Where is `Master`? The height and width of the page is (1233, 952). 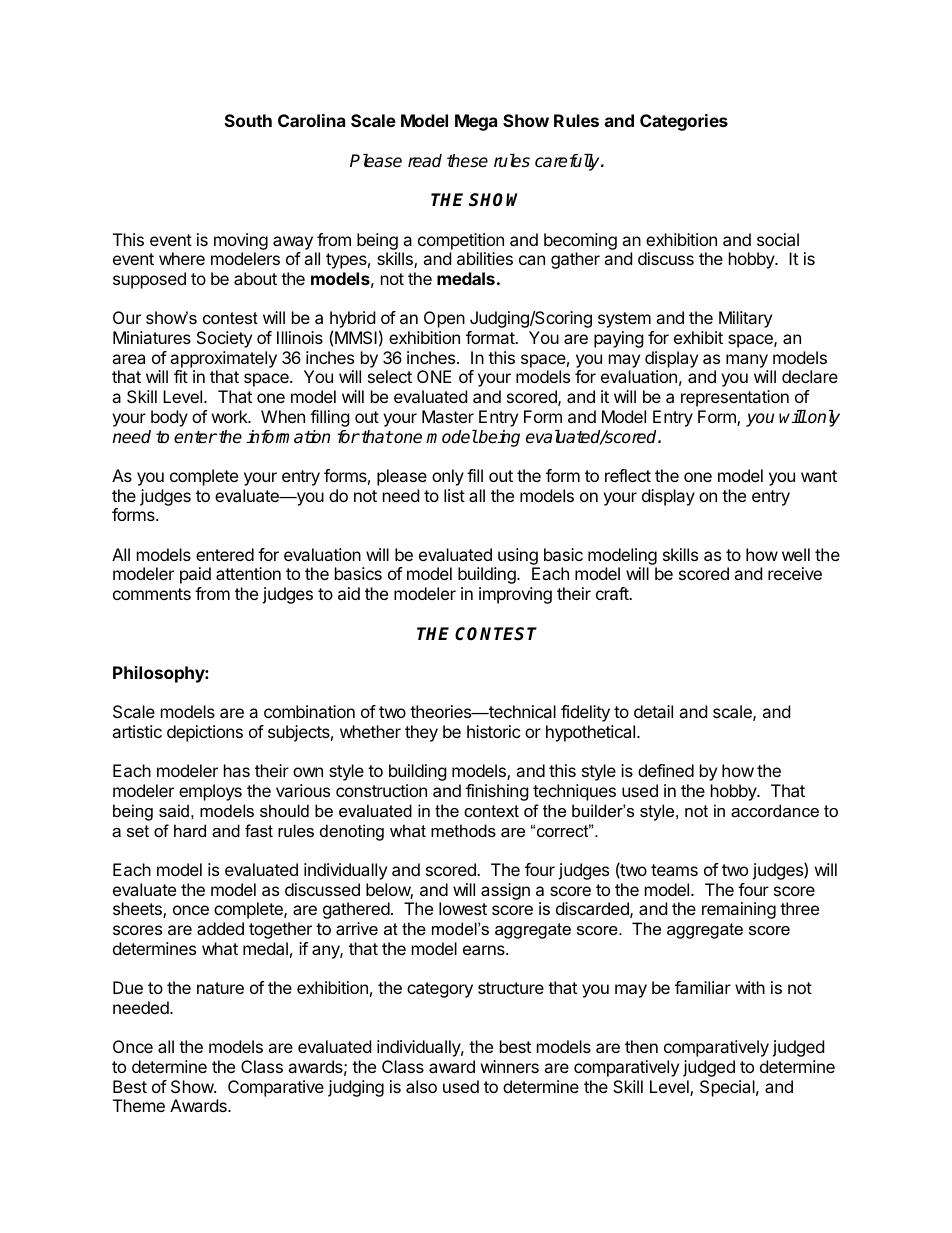 Master is located at coordinates (448, 416).
